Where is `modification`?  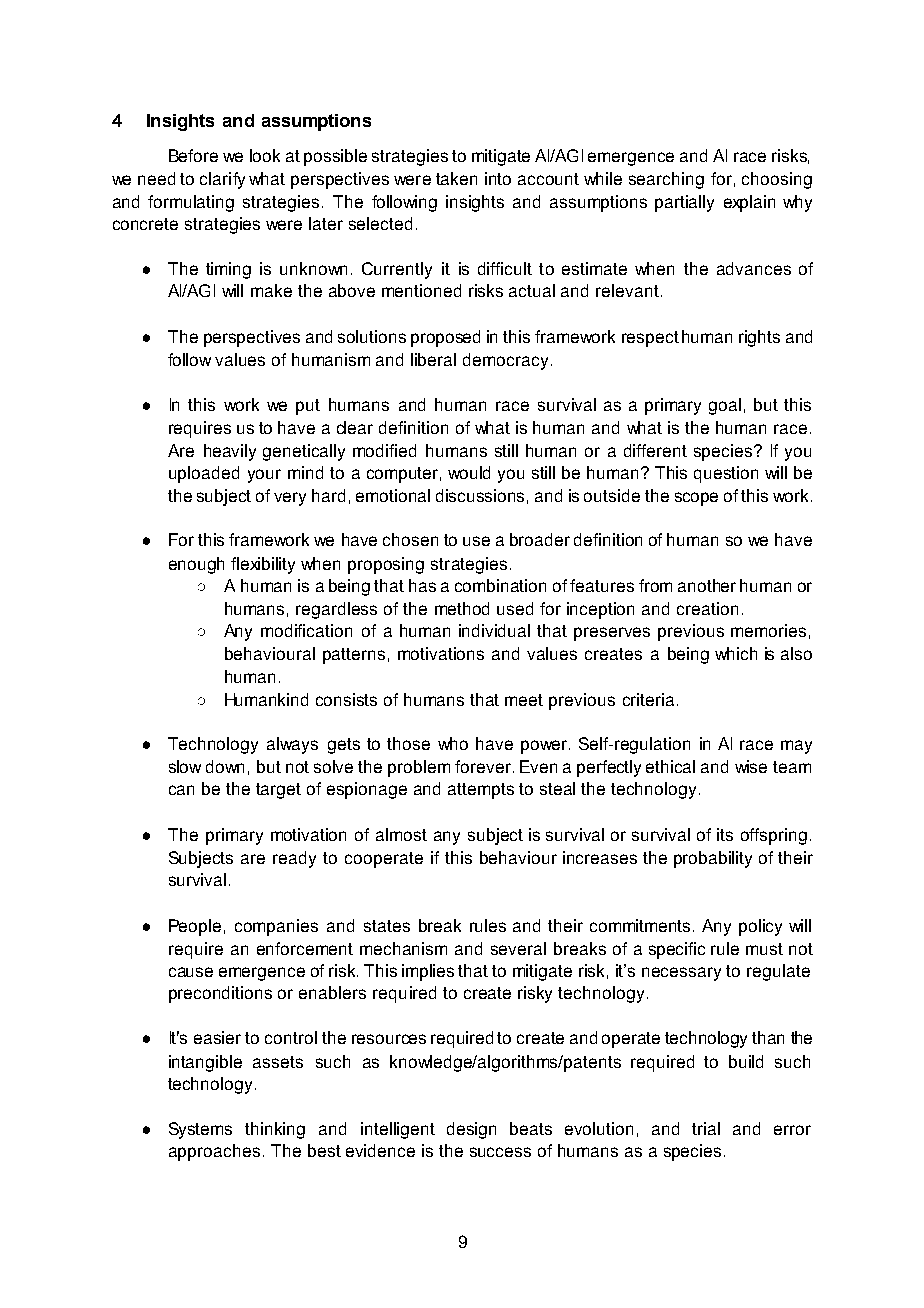 modification is located at coordinates (306, 630).
